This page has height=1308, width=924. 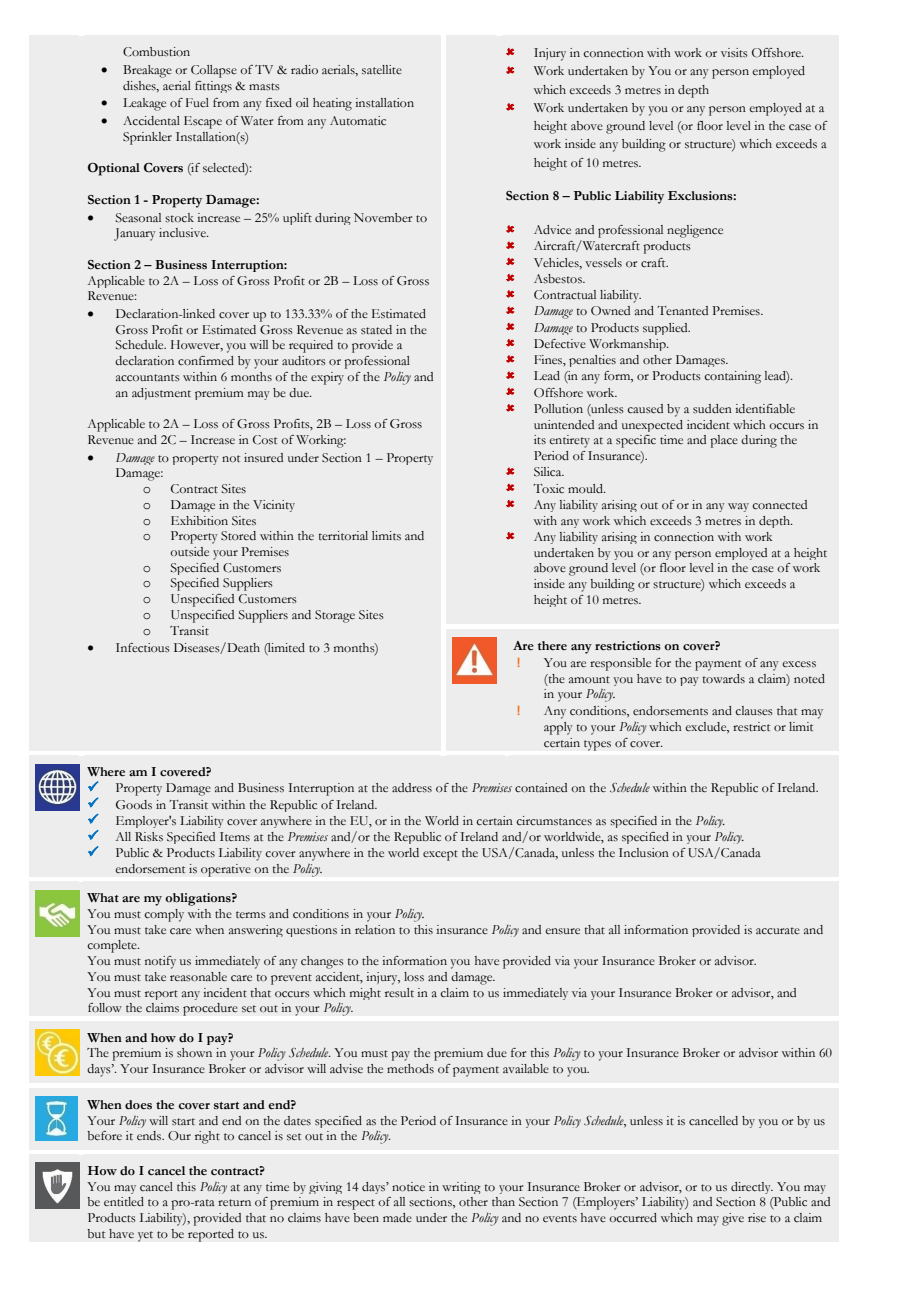 I want to click on Fuel, so click(x=197, y=102).
